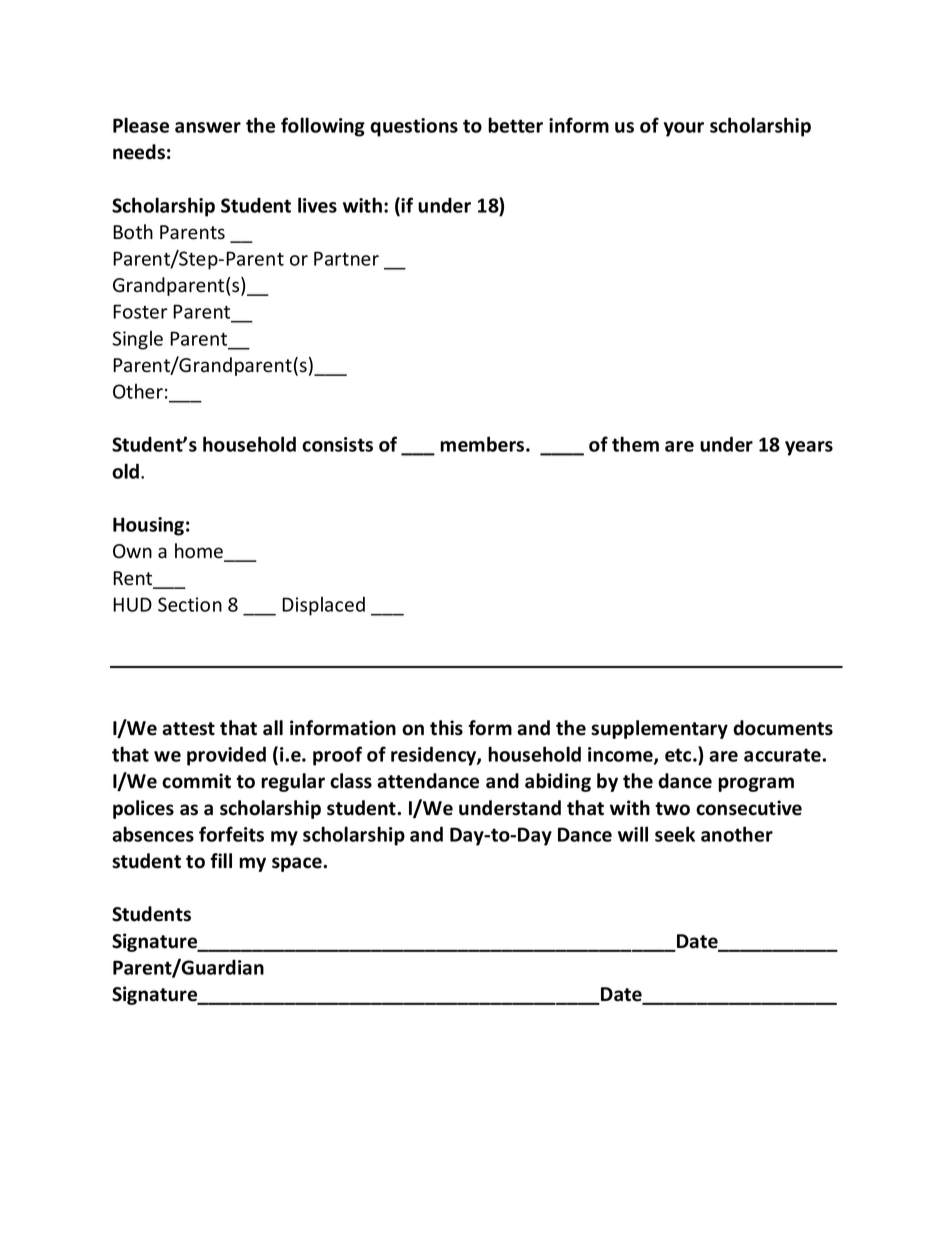 The width and height of the page is (952, 1233). What do you see at coordinates (783, 728) in the page?
I see `documents` at bounding box center [783, 728].
